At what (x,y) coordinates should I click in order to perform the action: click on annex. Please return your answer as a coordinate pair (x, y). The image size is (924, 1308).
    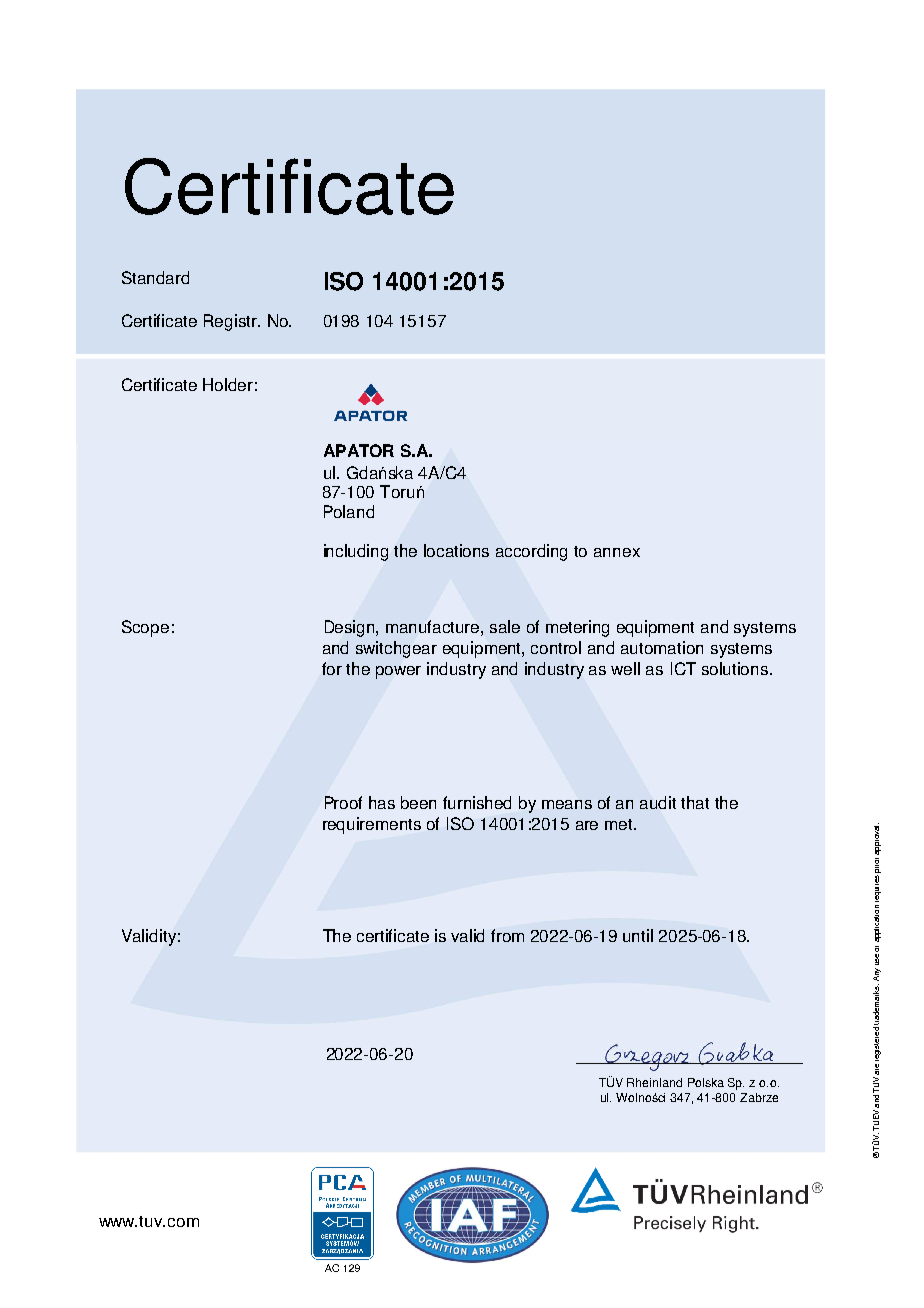
    Looking at the image, I should click on (617, 552).
